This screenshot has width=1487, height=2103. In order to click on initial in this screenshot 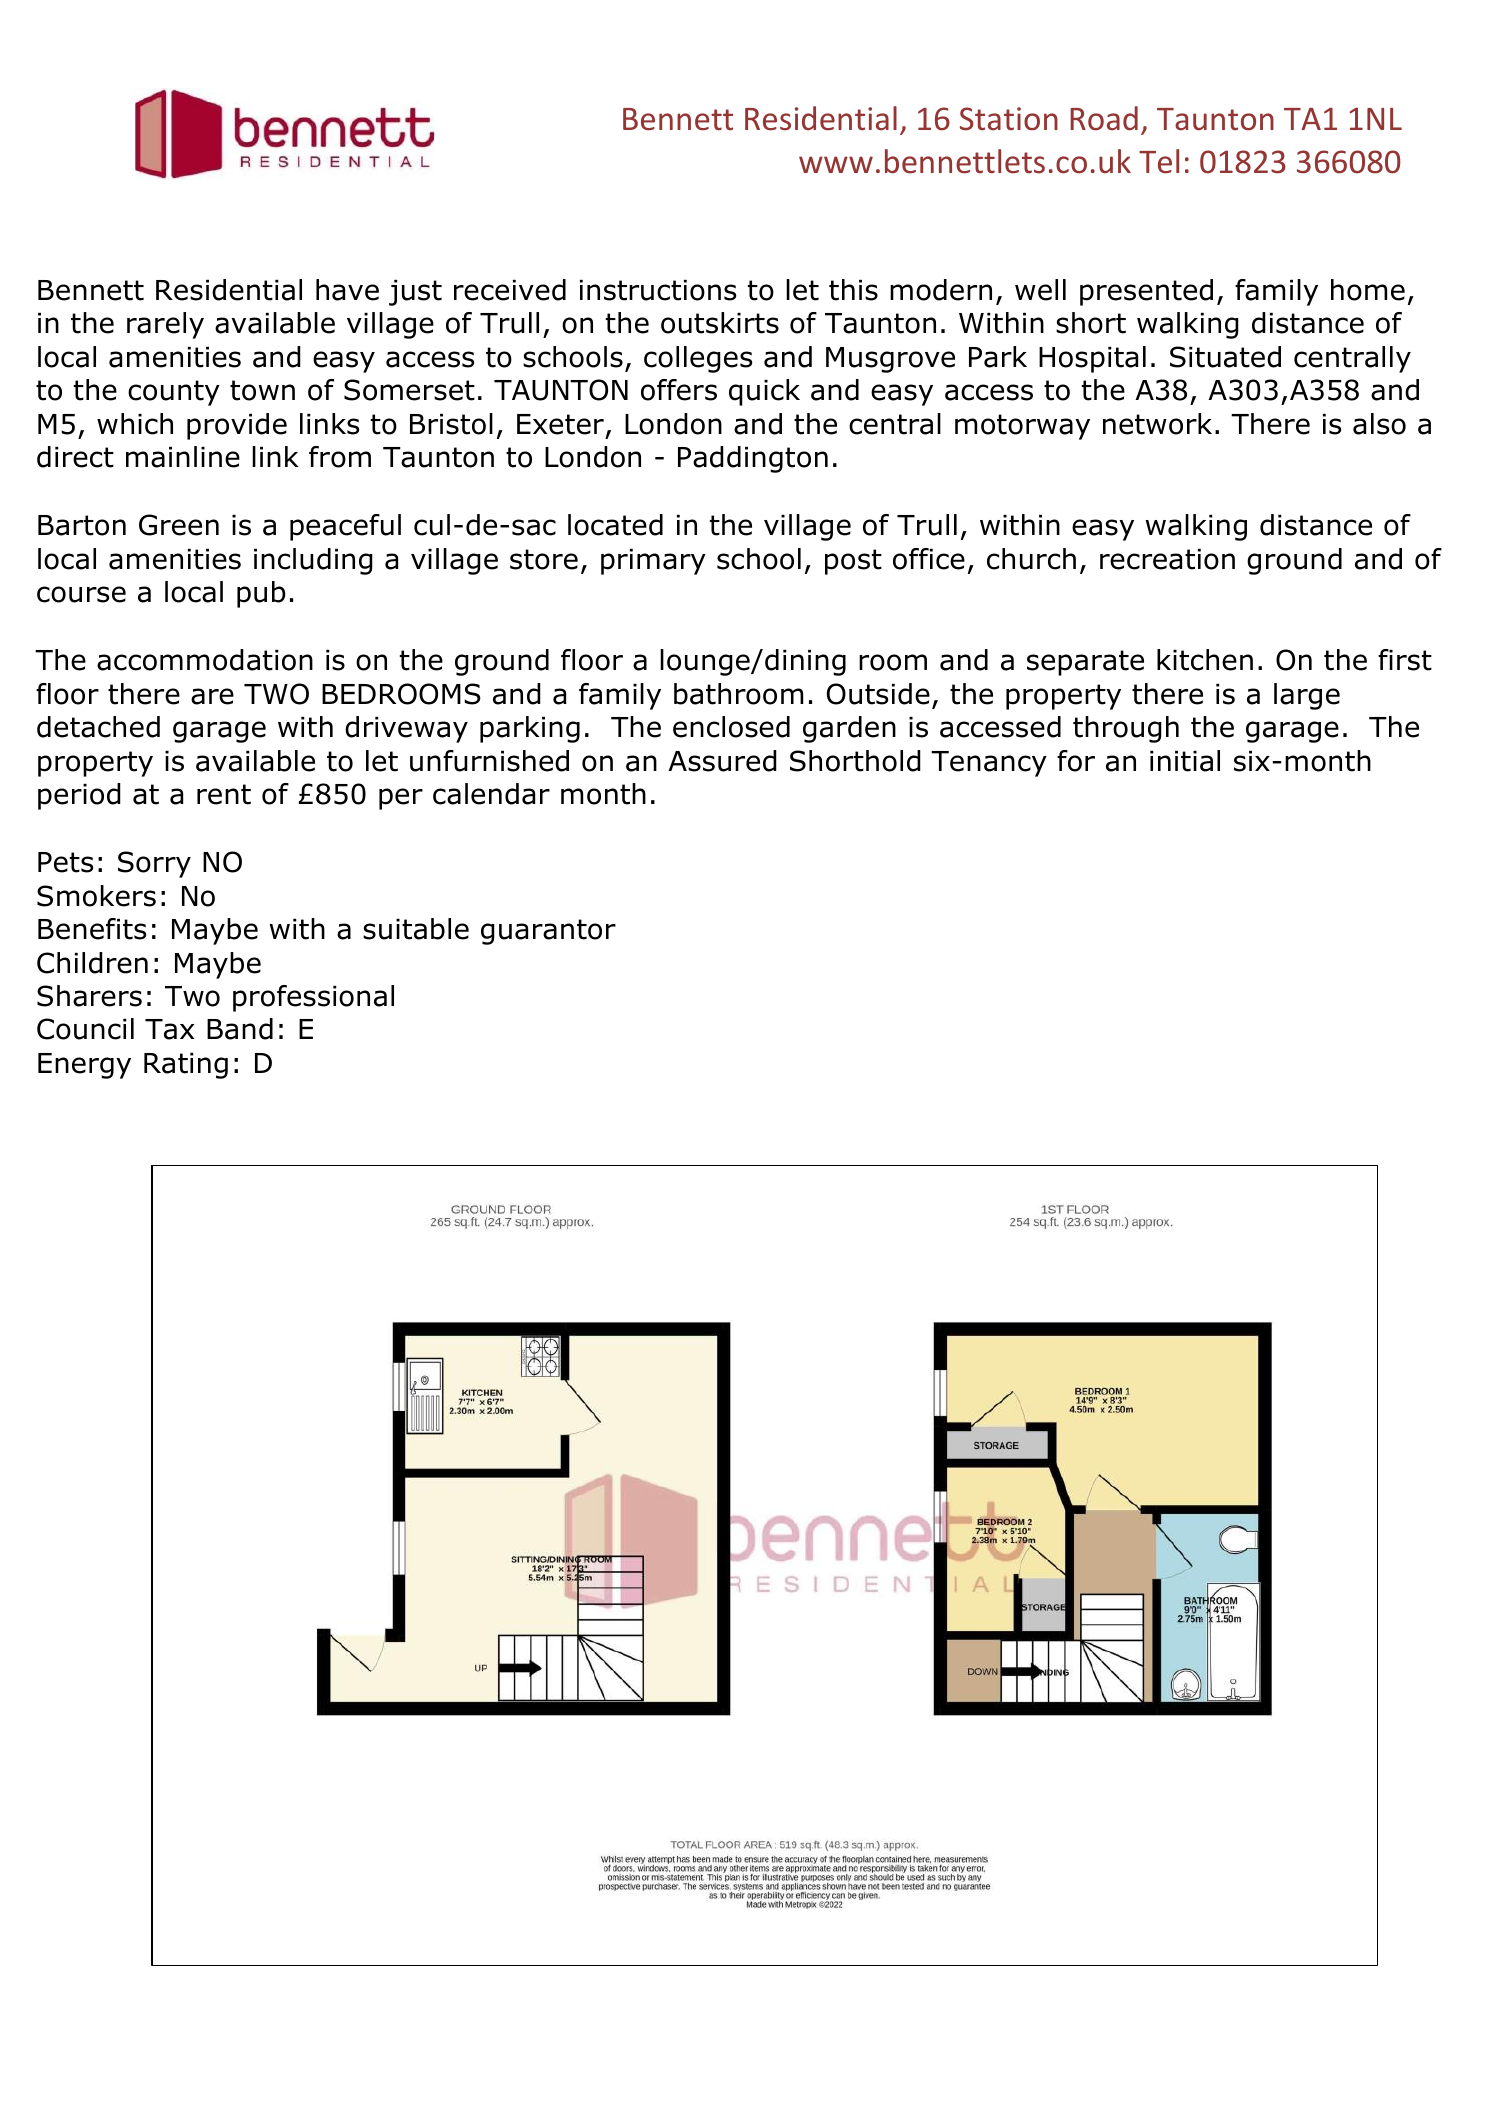, I will do `click(1185, 761)`.
